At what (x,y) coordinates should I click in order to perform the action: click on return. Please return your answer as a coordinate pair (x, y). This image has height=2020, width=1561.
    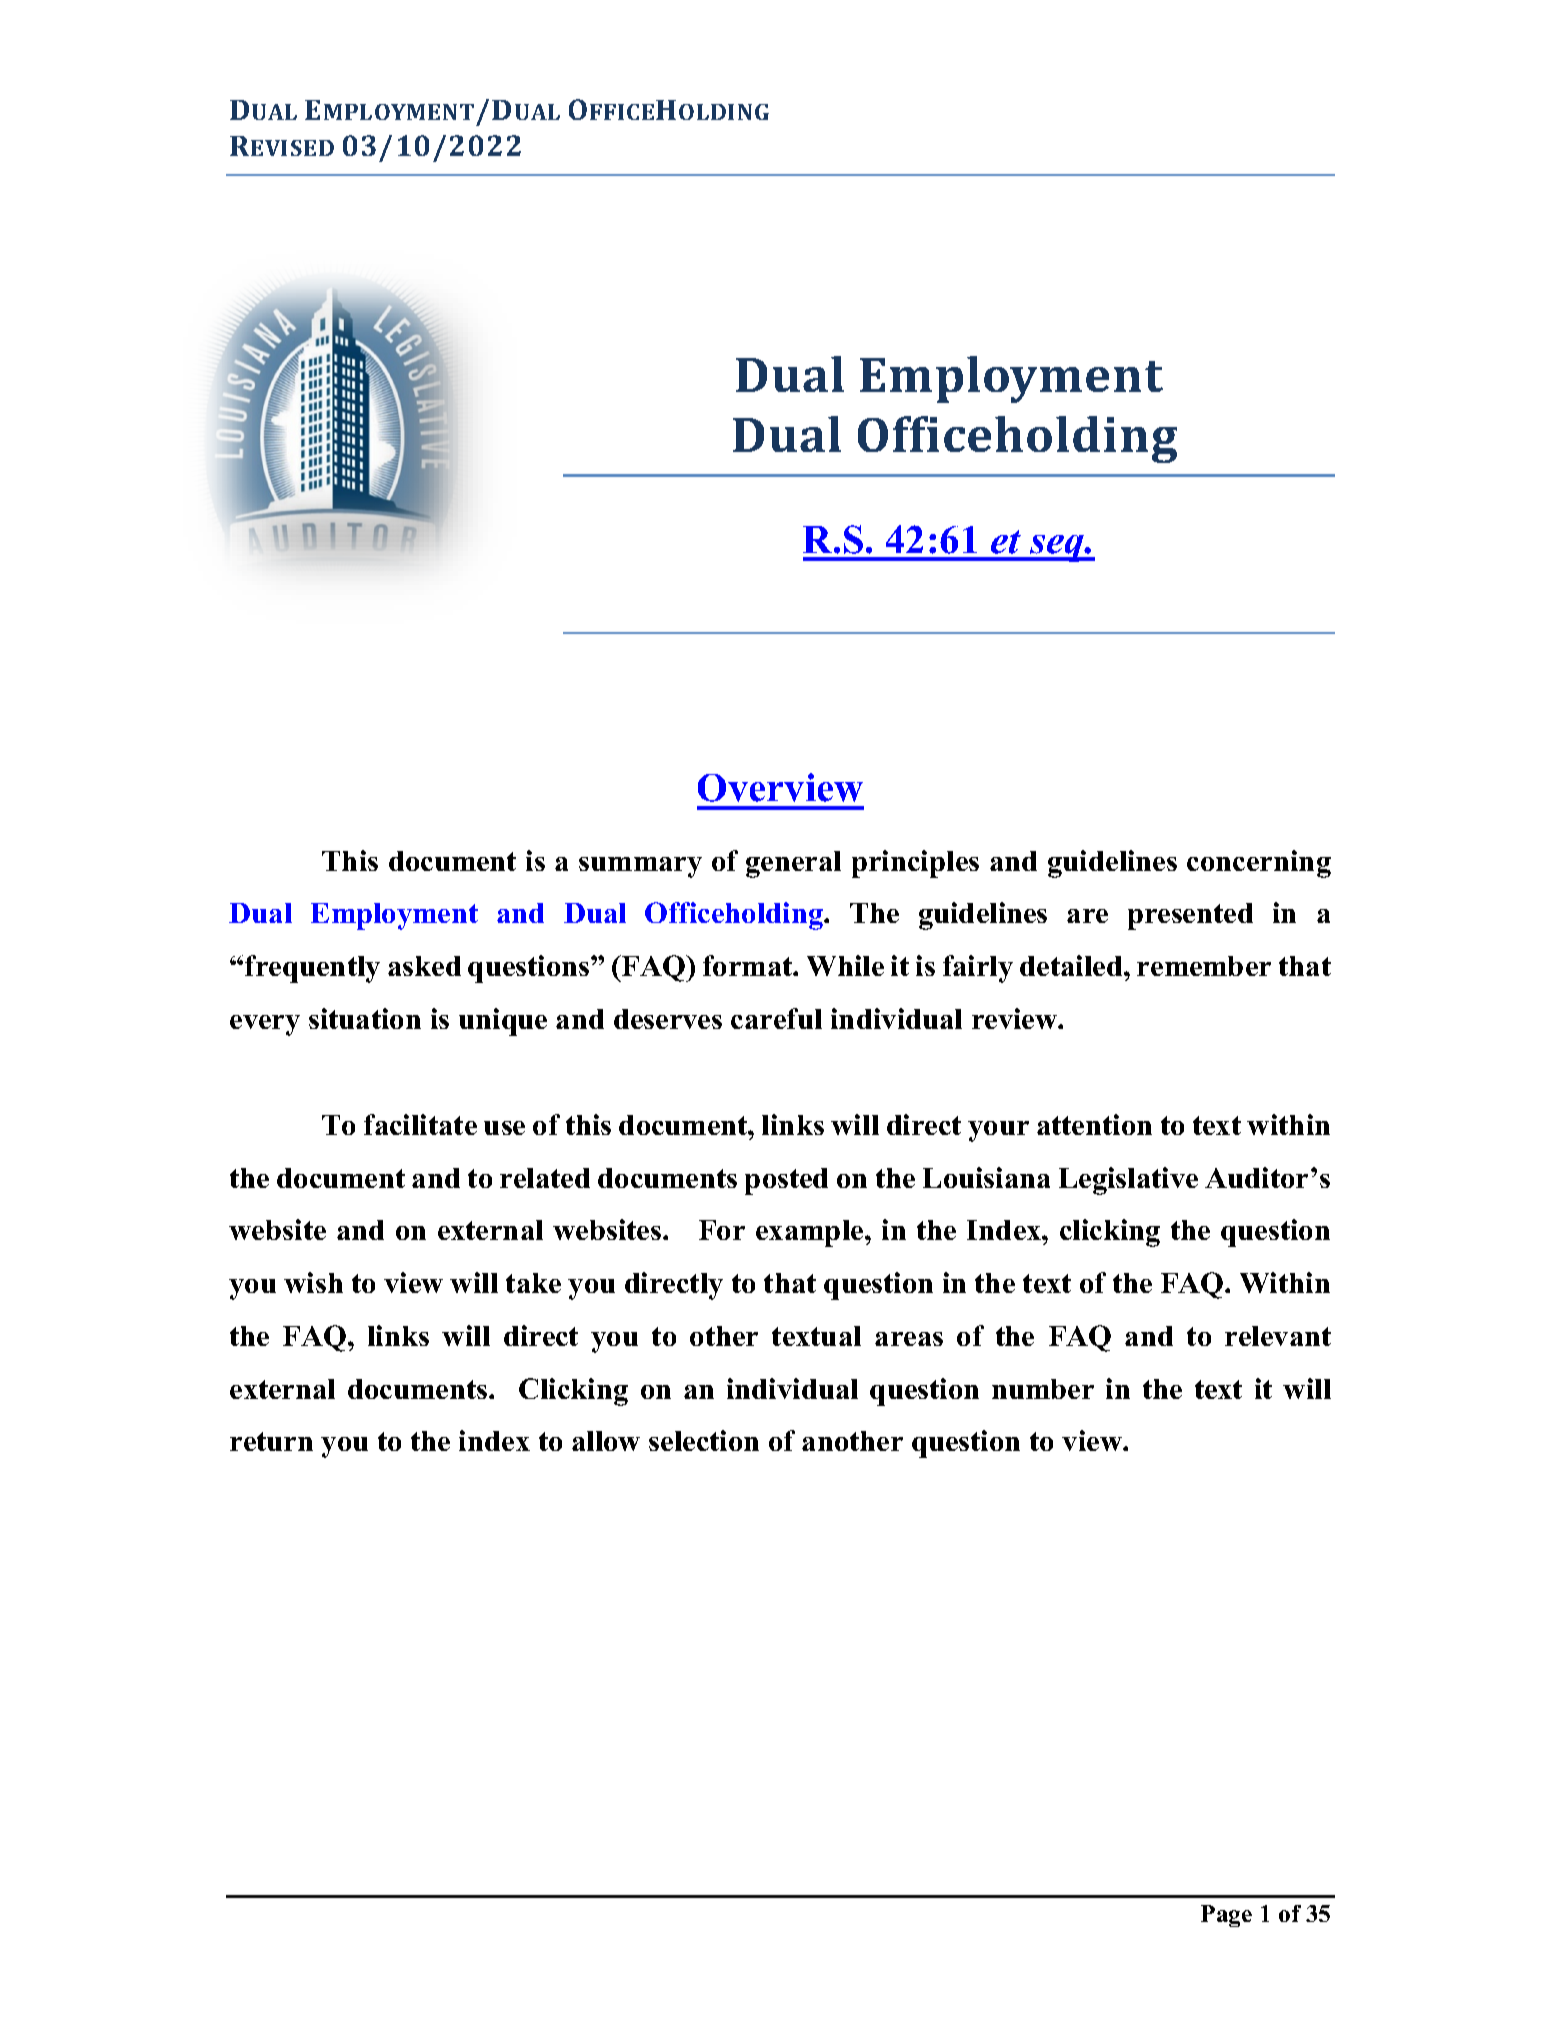
    Looking at the image, I should click on (271, 1441).
